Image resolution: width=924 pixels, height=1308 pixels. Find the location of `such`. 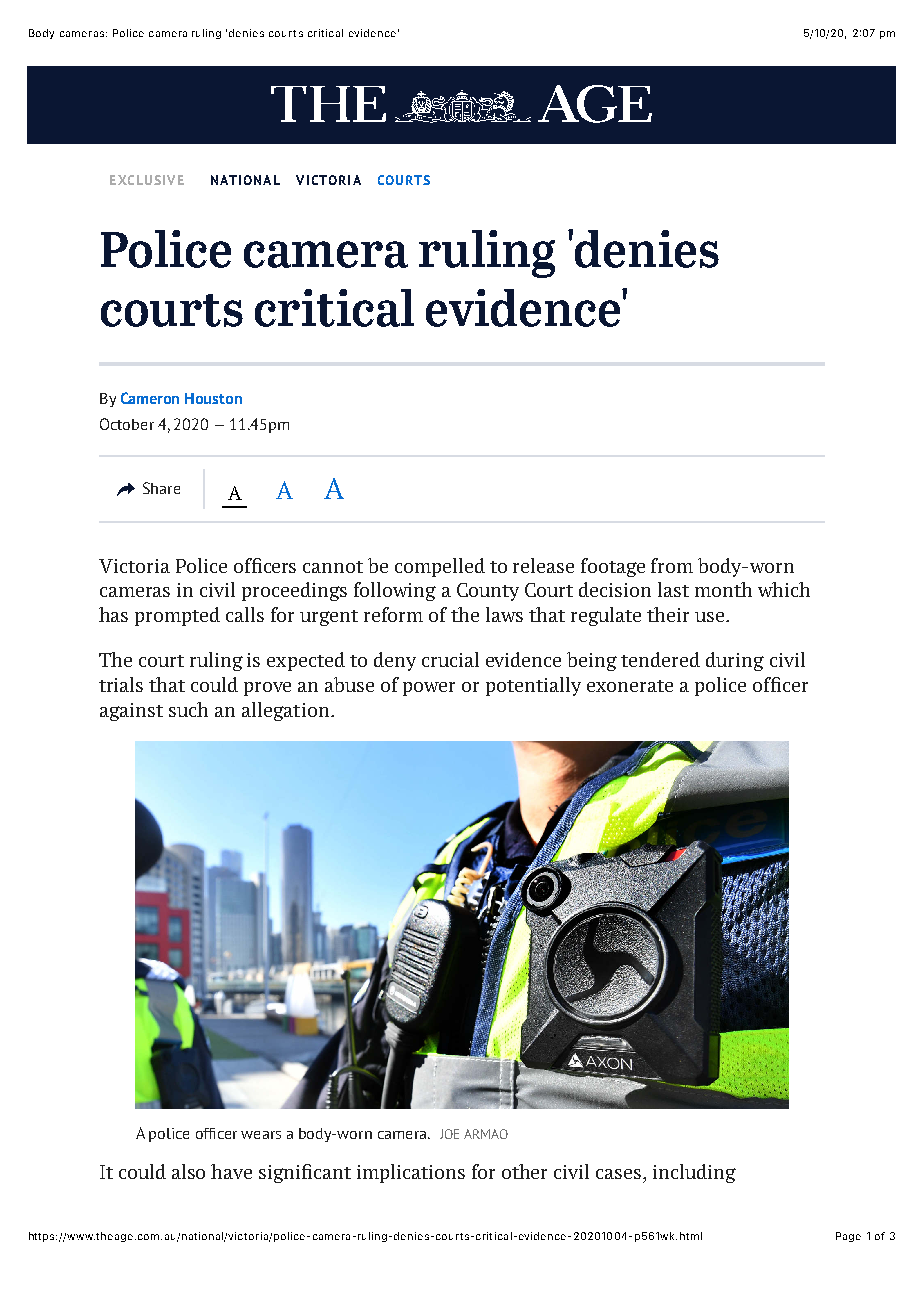

such is located at coordinates (188, 709).
